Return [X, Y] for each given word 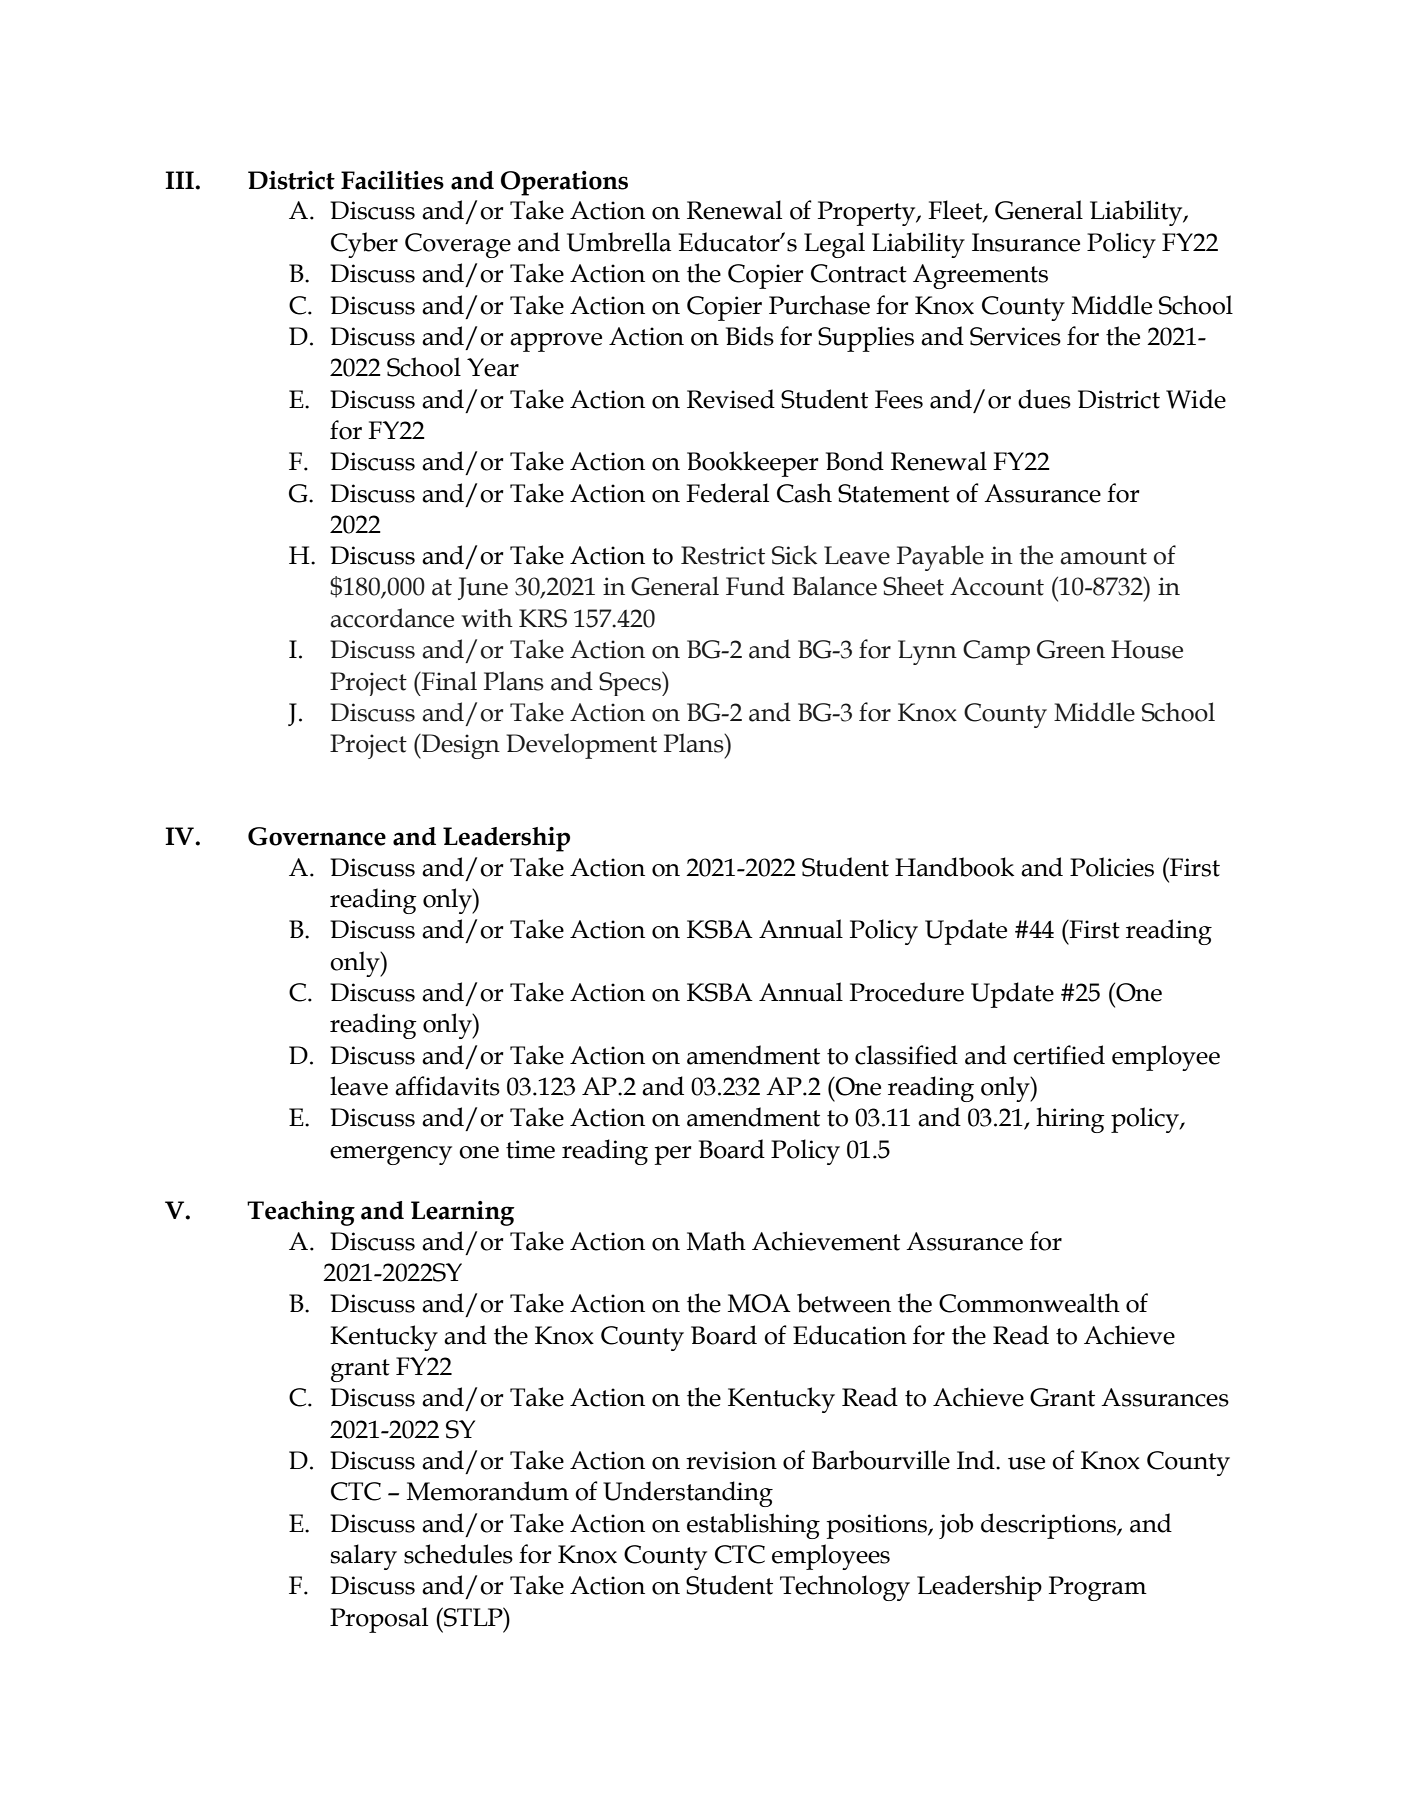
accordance [392, 618]
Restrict [723, 555]
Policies [1112, 867]
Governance [317, 836]
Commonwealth [1029, 1303]
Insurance [1026, 242]
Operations [564, 183]
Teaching [301, 1213]
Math [716, 1241]
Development [581, 746]
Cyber [364, 245]
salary [364, 1557]
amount [1103, 556]
